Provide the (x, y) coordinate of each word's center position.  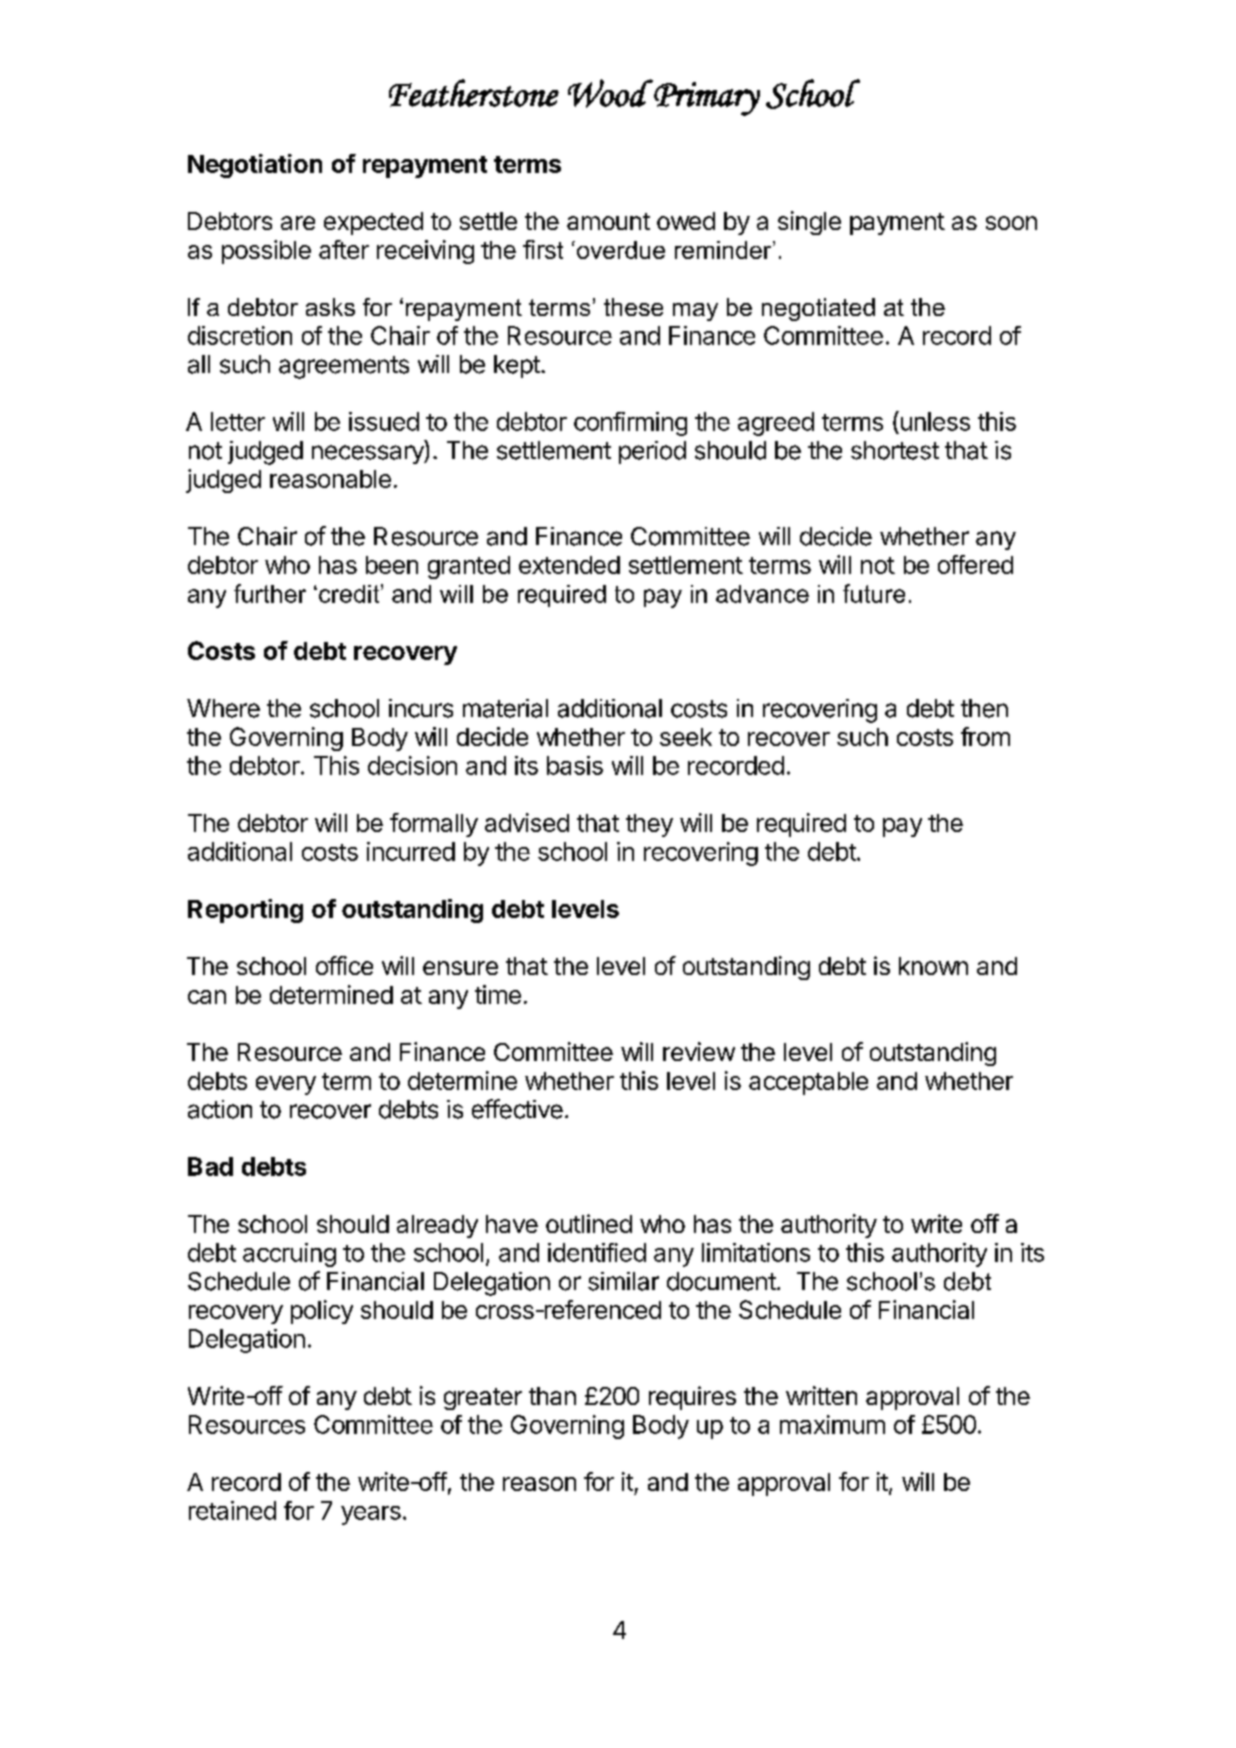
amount (608, 221)
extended (569, 565)
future (874, 593)
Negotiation (255, 166)
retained (232, 1510)
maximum (832, 1424)
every (286, 1085)
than (552, 1396)
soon (1011, 223)
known (933, 966)
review (699, 1051)
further (270, 593)
